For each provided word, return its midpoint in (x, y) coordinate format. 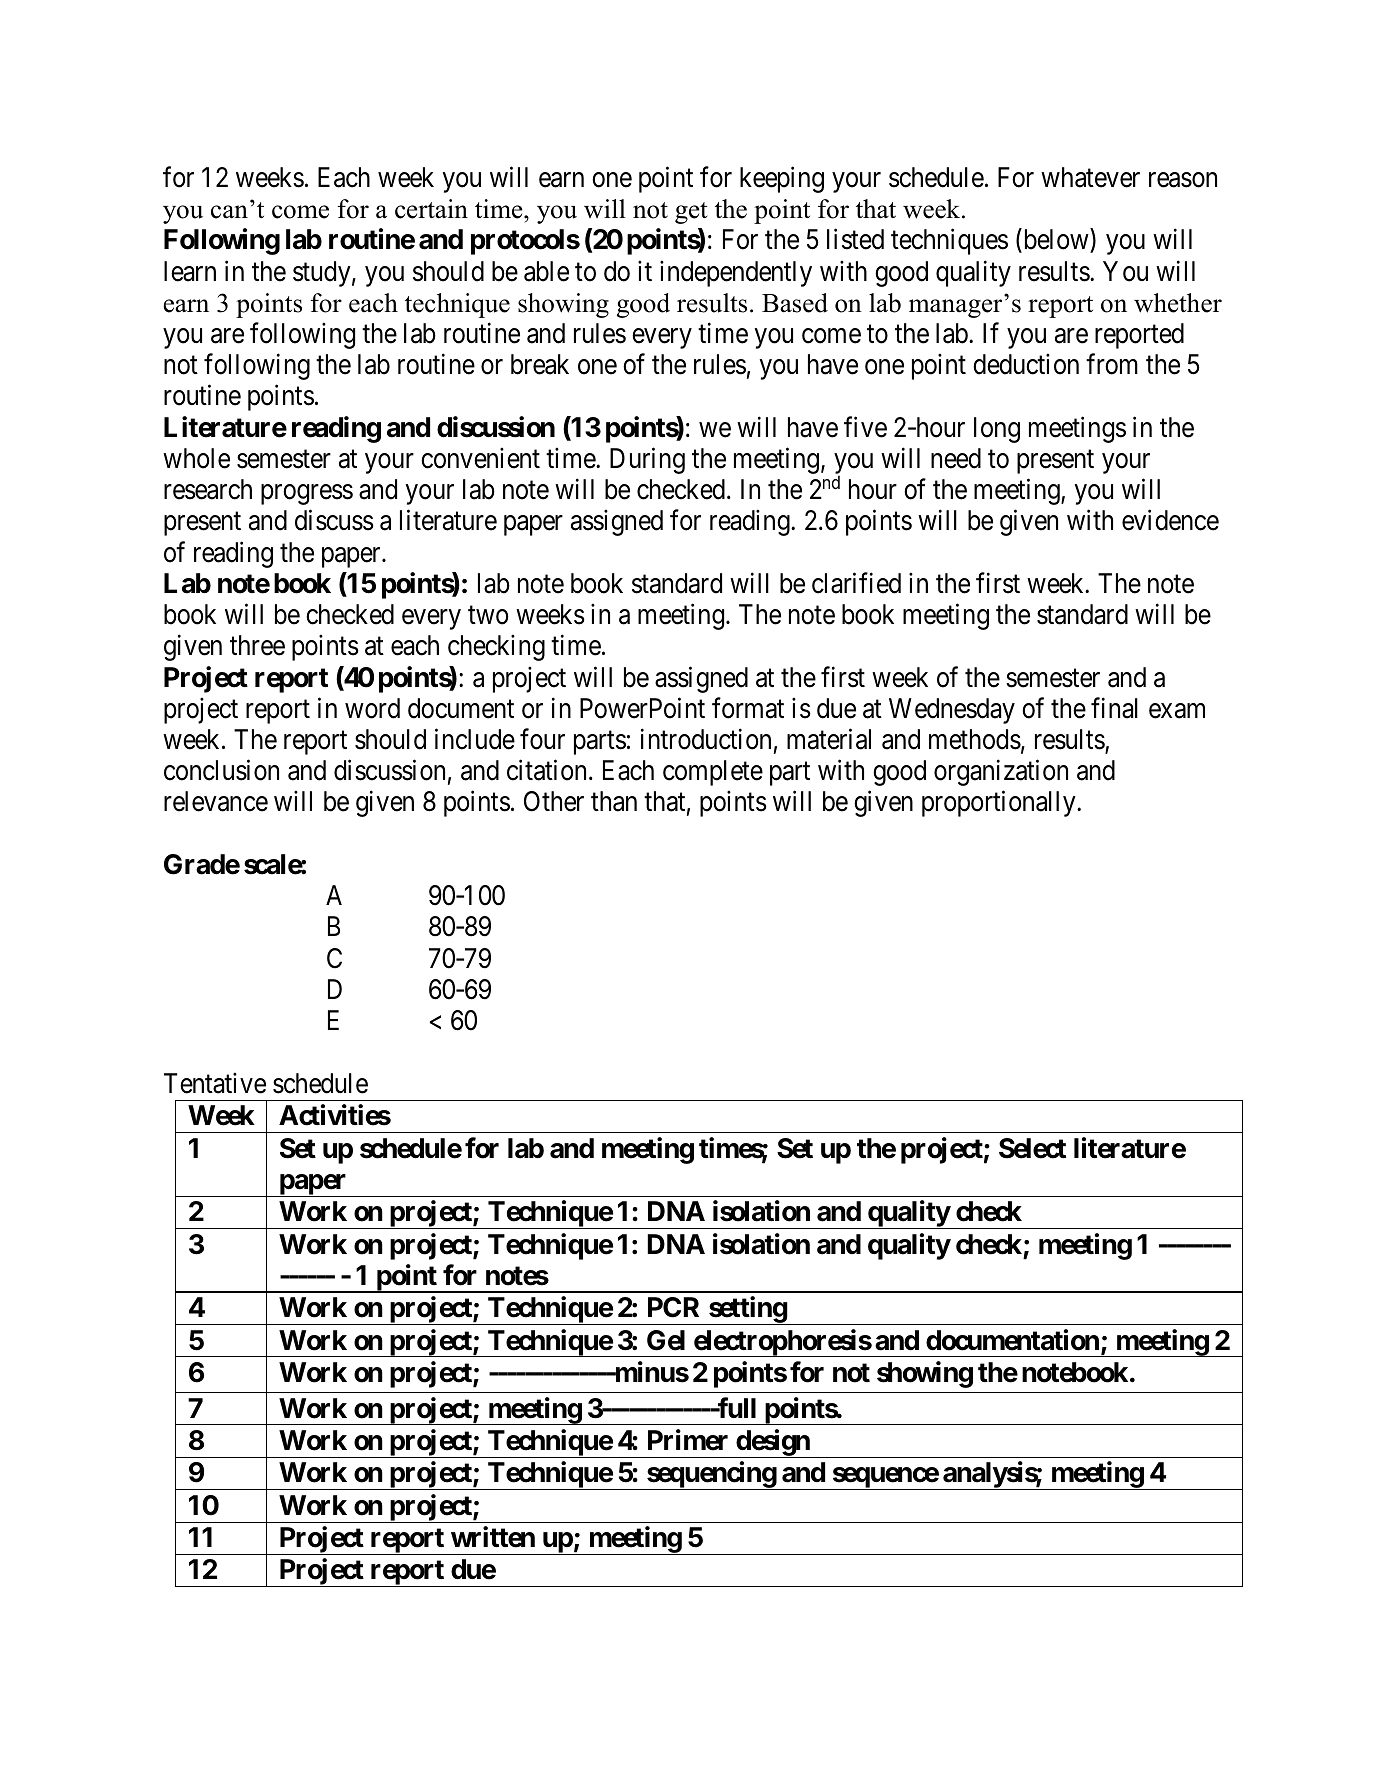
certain (431, 209)
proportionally (1000, 804)
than (614, 801)
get (691, 213)
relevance (216, 801)
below (1056, 241)
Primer (688, 1440)
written (493, 1537)
